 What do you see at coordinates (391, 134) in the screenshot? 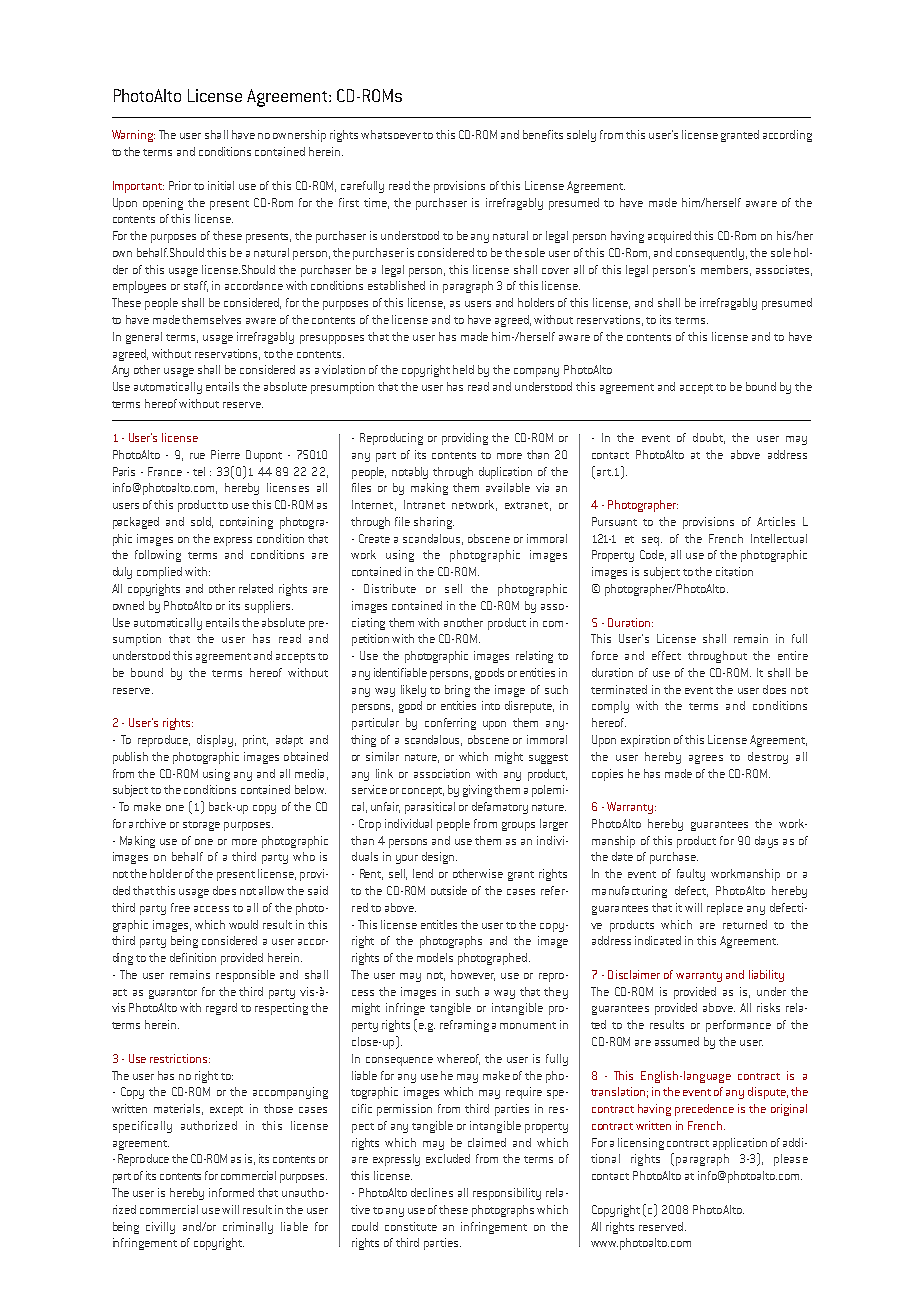
I see `whatsoever` at bounding box center [391, 134].
